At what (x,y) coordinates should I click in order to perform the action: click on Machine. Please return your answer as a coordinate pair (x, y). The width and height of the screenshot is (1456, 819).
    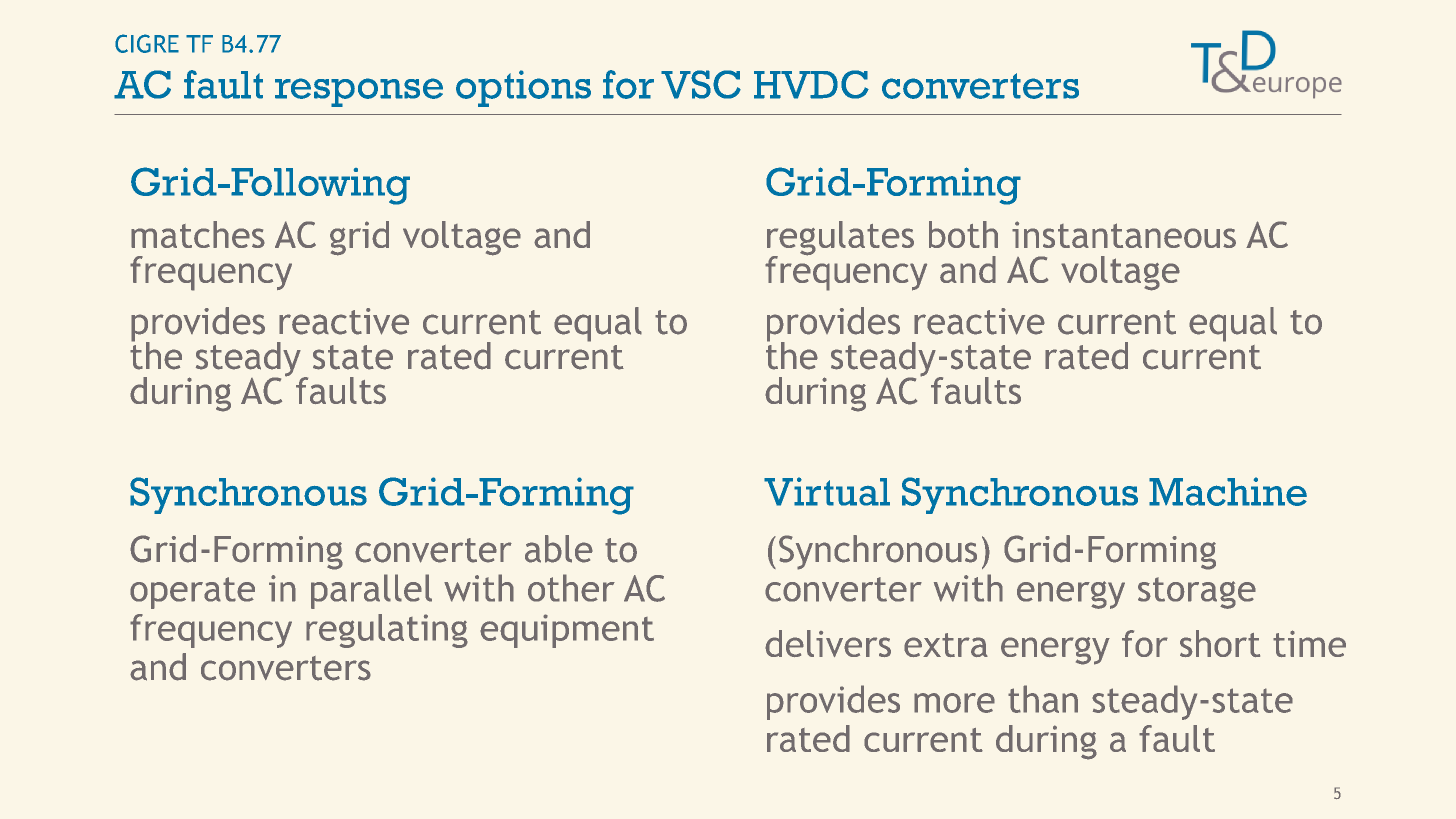
    Looking at the image, I should click on (1228, 491).
